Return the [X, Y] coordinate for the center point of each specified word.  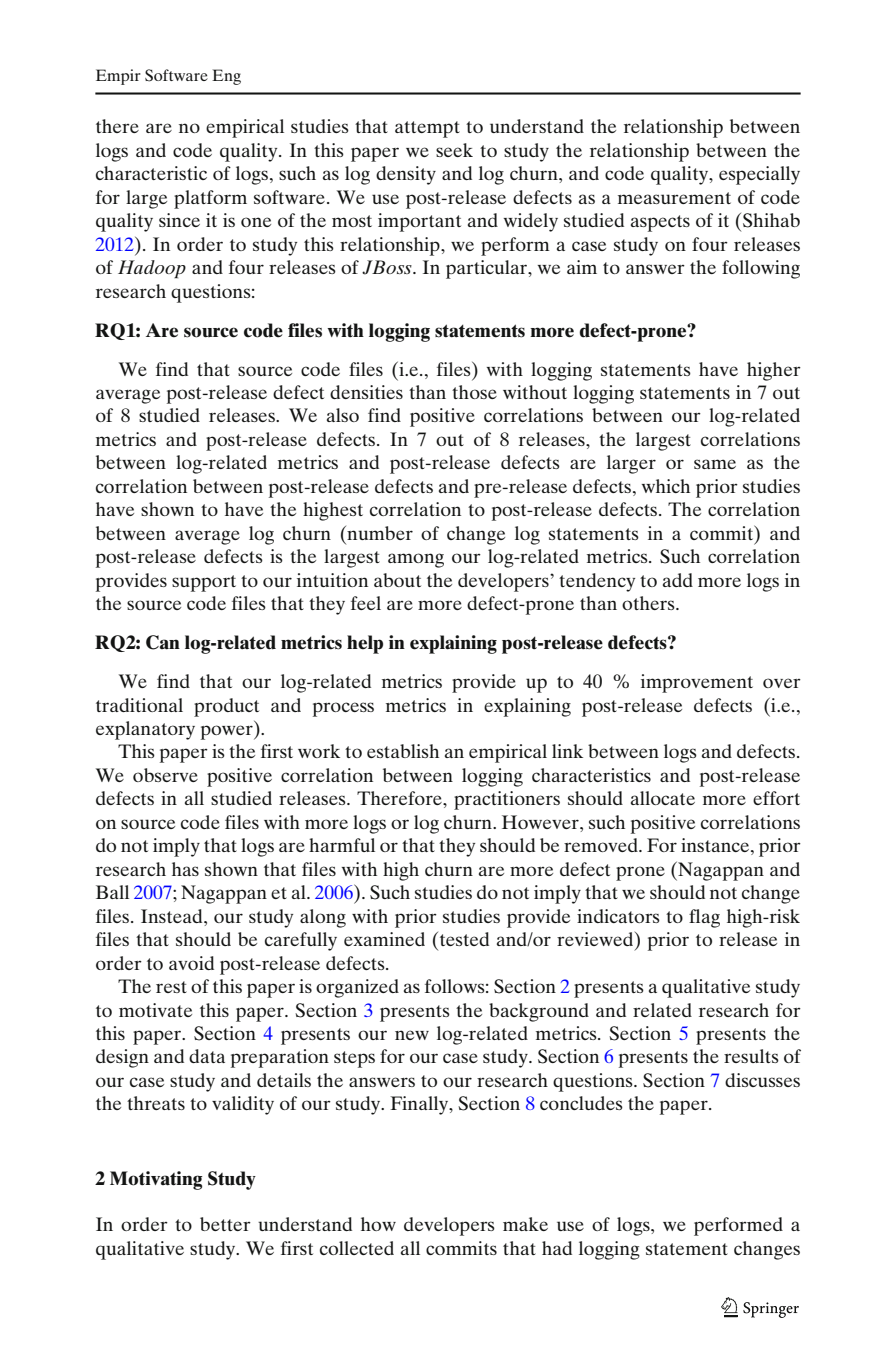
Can [163, 642]
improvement [697, 683]
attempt [427, 129]
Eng [226, 77]
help [365, 644]
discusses [762, 1080]
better [225, 1224]
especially [759, 175]
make [525, 1224]
